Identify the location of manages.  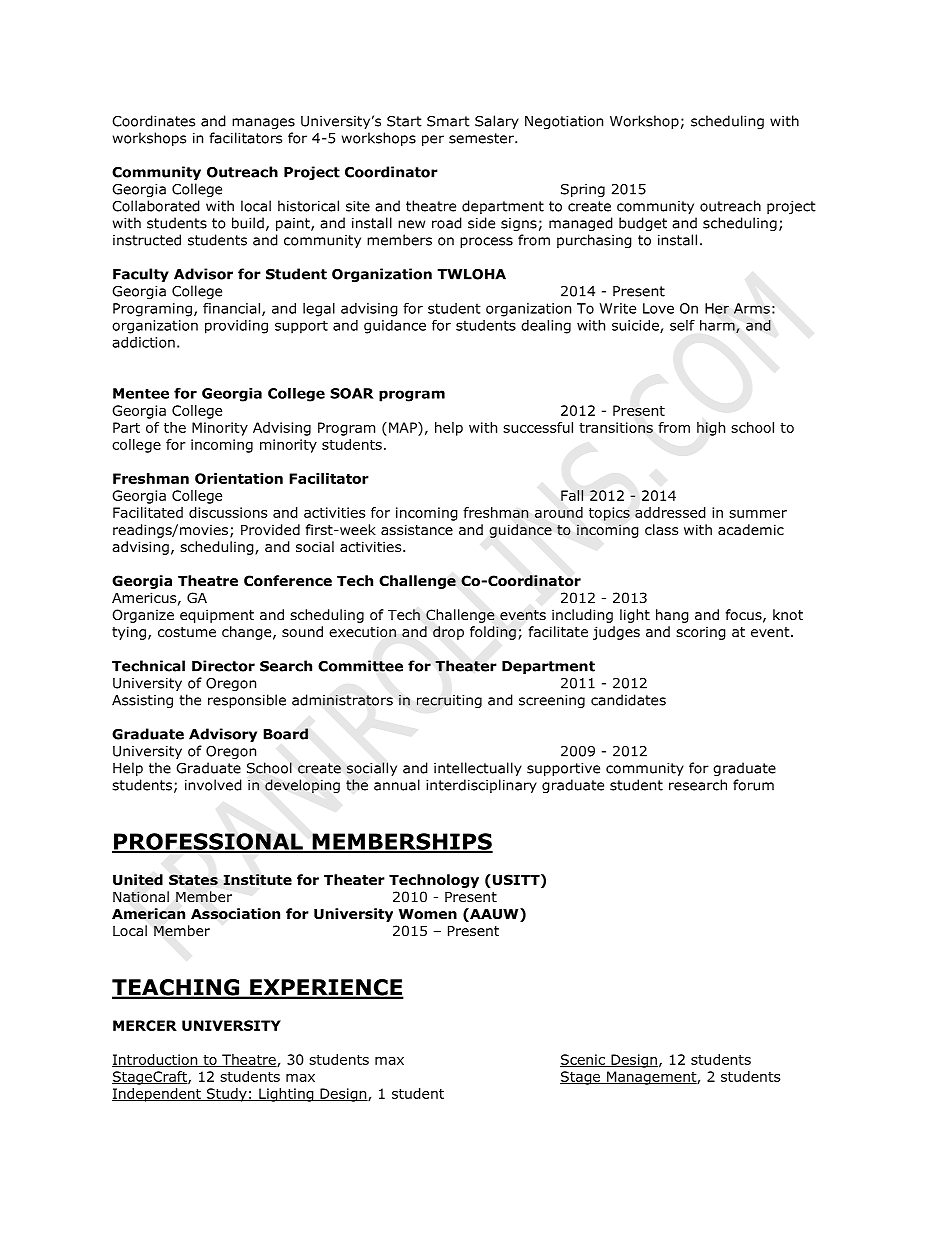
(263, 123).
